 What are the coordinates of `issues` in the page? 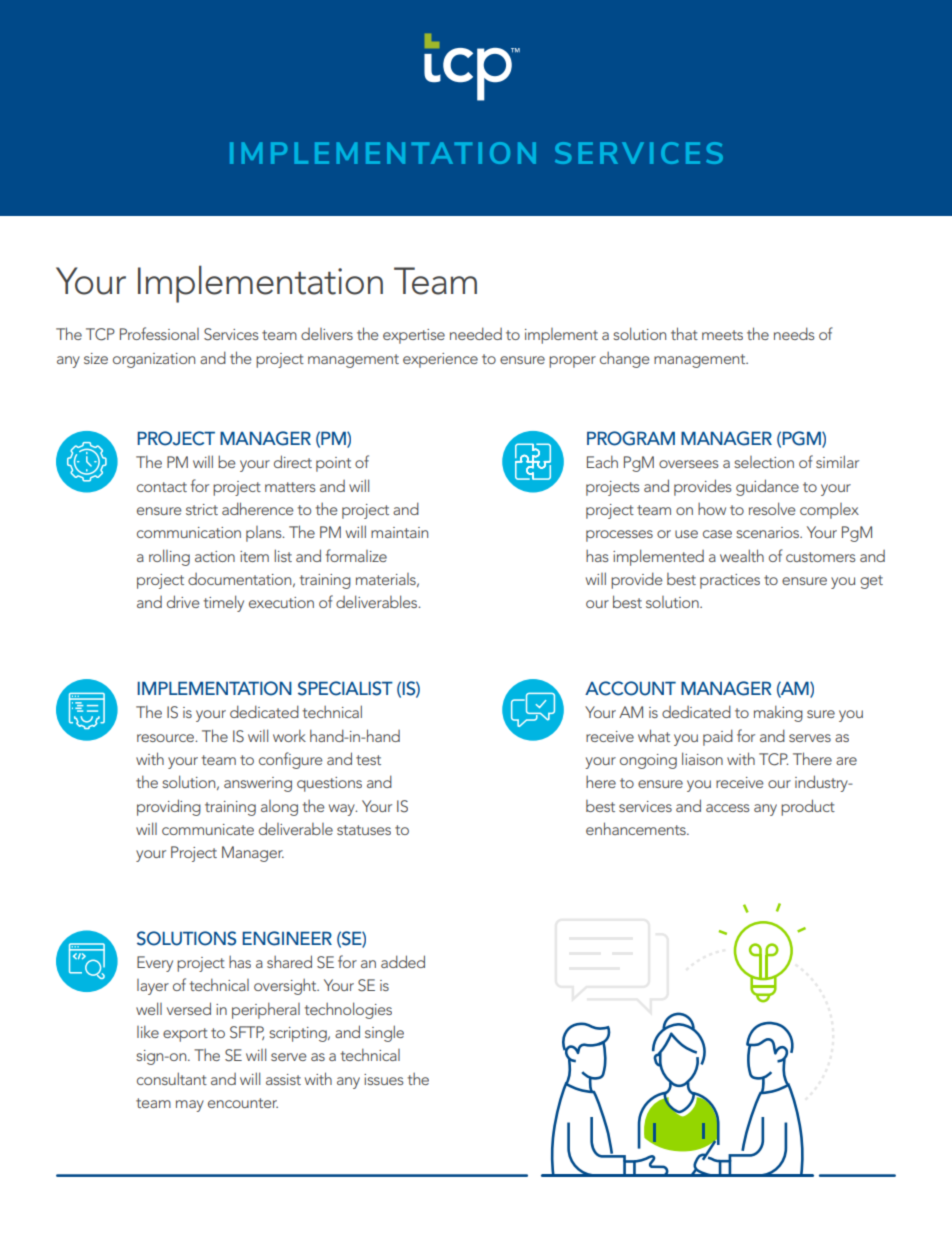 It's located at (383, 1079).
